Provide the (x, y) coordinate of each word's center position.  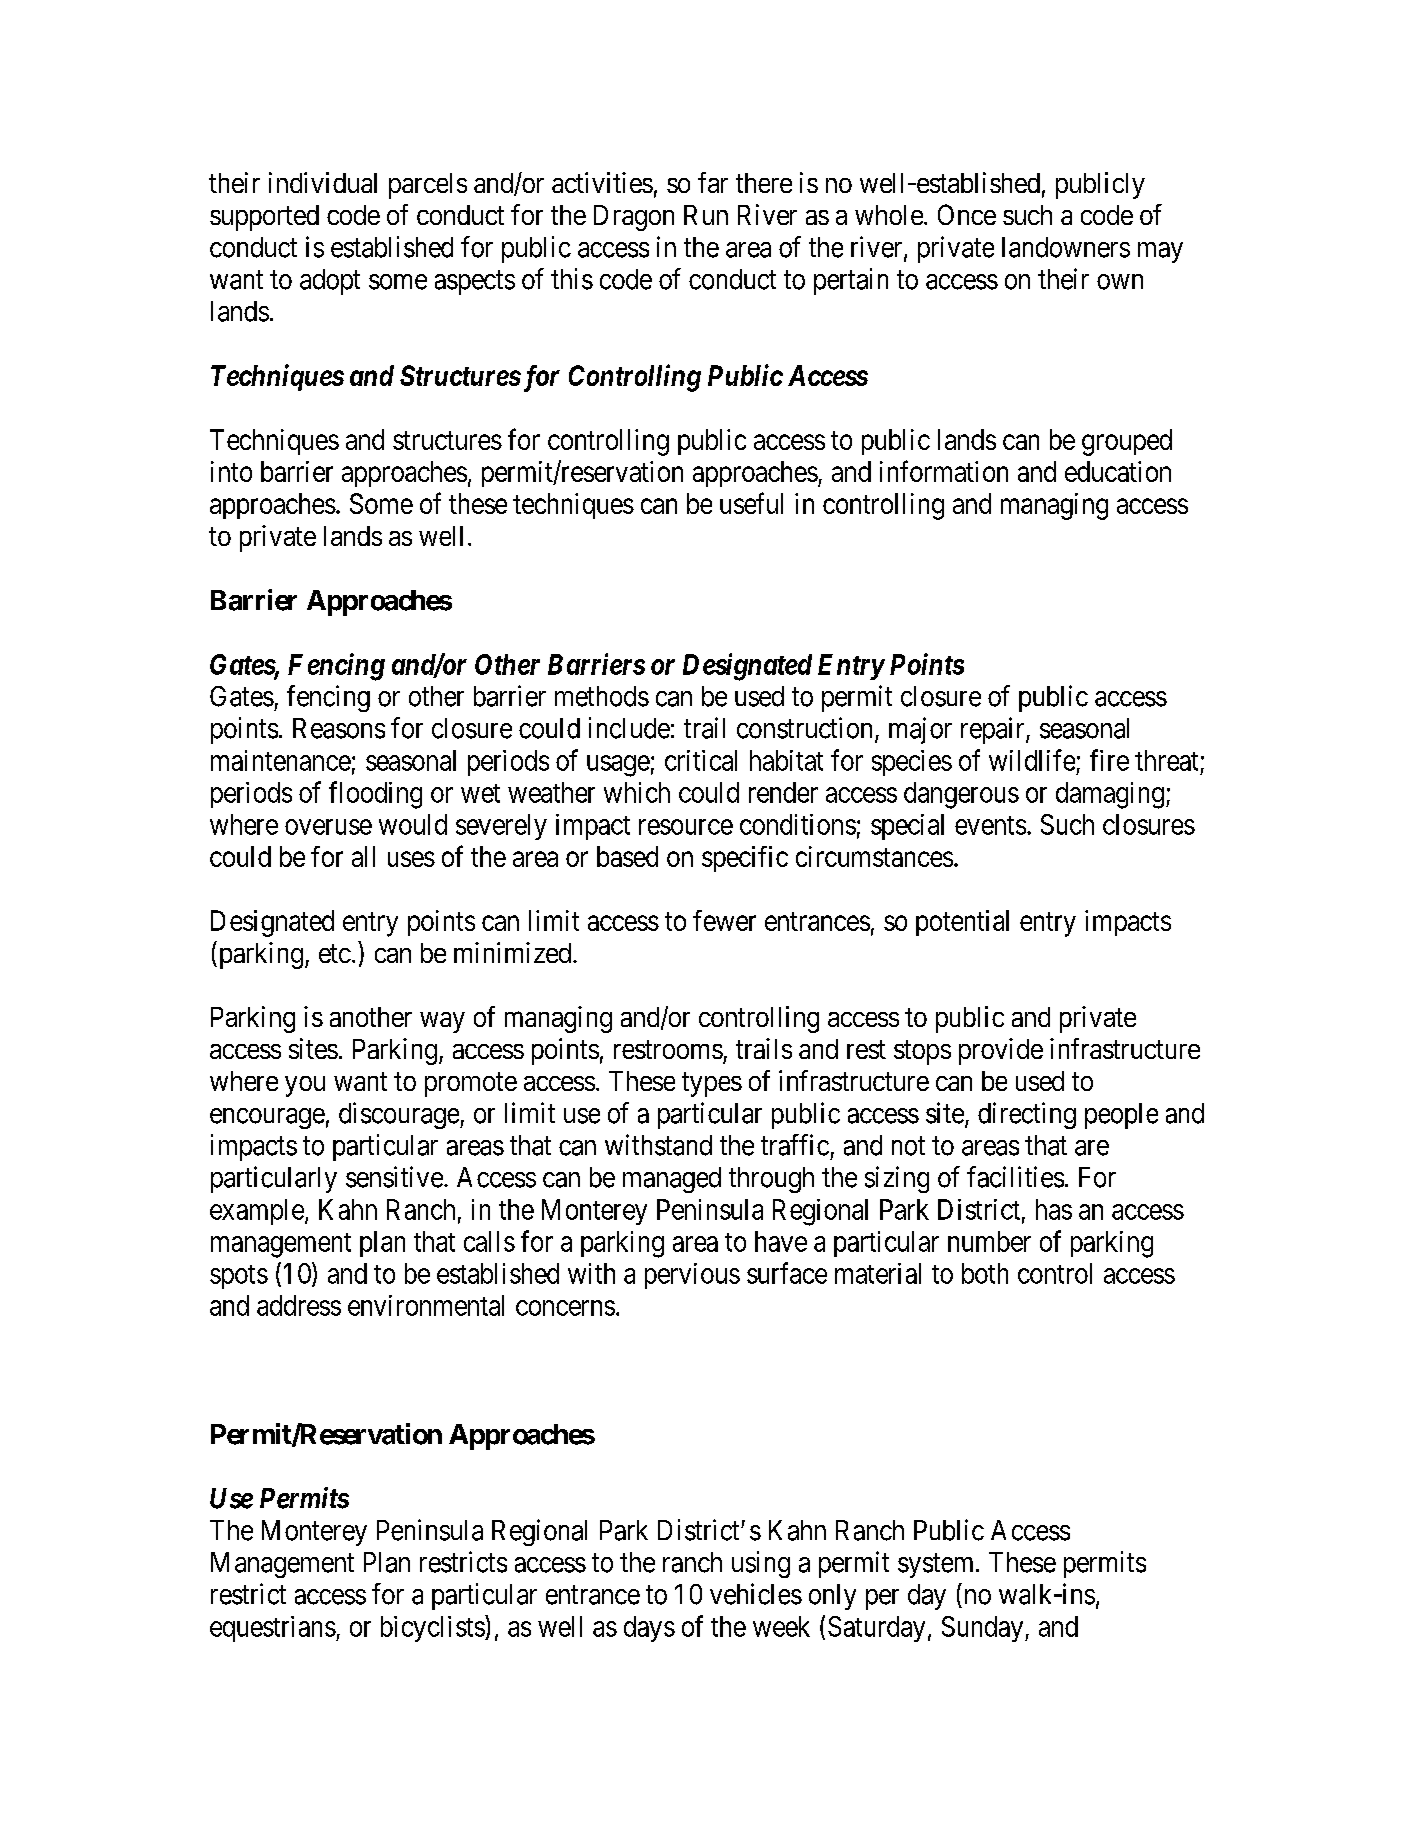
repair (994, 730)
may (1160, 252)
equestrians (273, 1629)
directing (1027, 1115)
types (712, 1084)
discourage (400, 1115)
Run (706, 215)
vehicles (756, 1594)
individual (323, 182)
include (629, 728)
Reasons (339, 728)
